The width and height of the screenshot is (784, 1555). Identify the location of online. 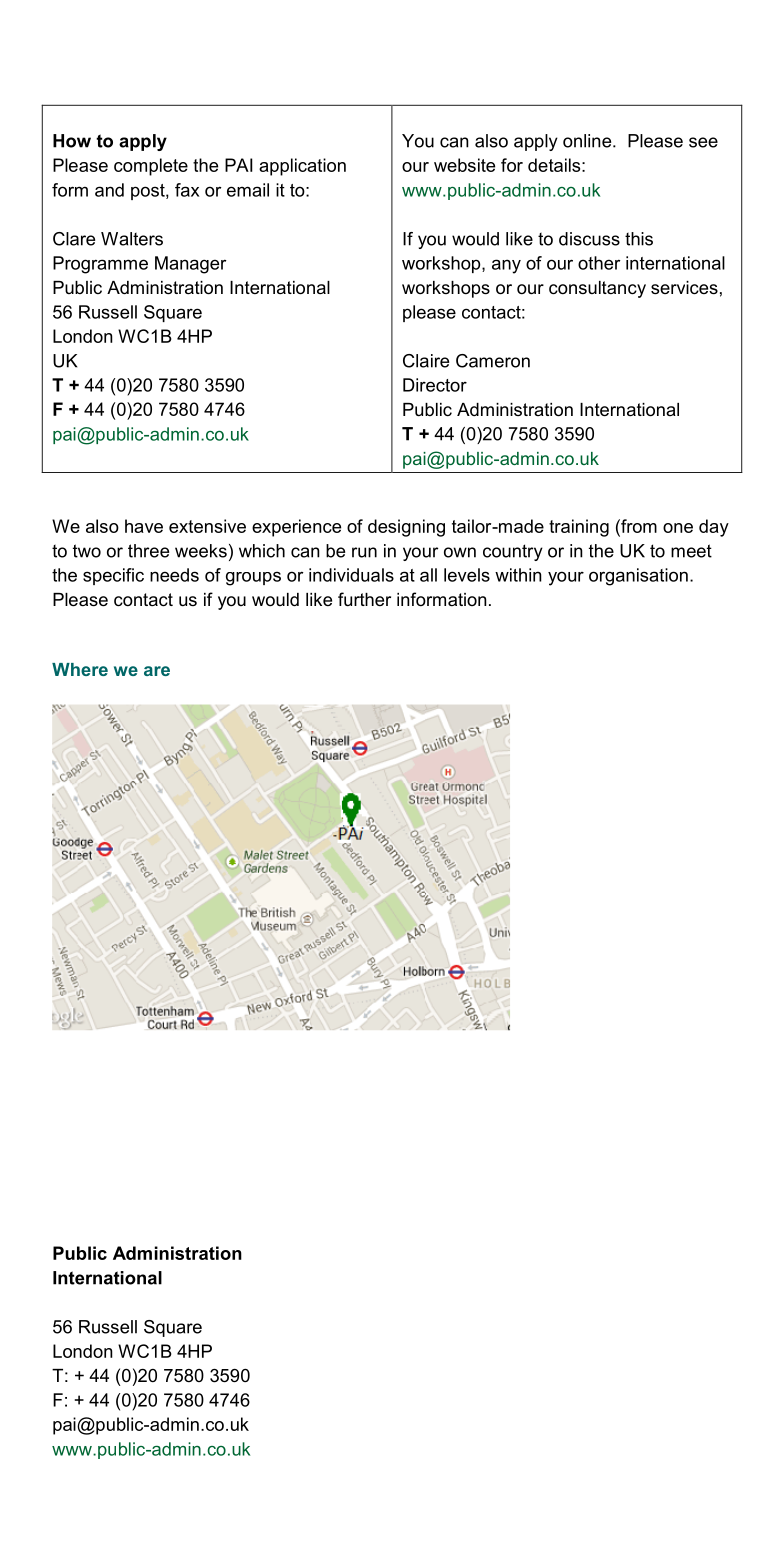
(588, 141).
